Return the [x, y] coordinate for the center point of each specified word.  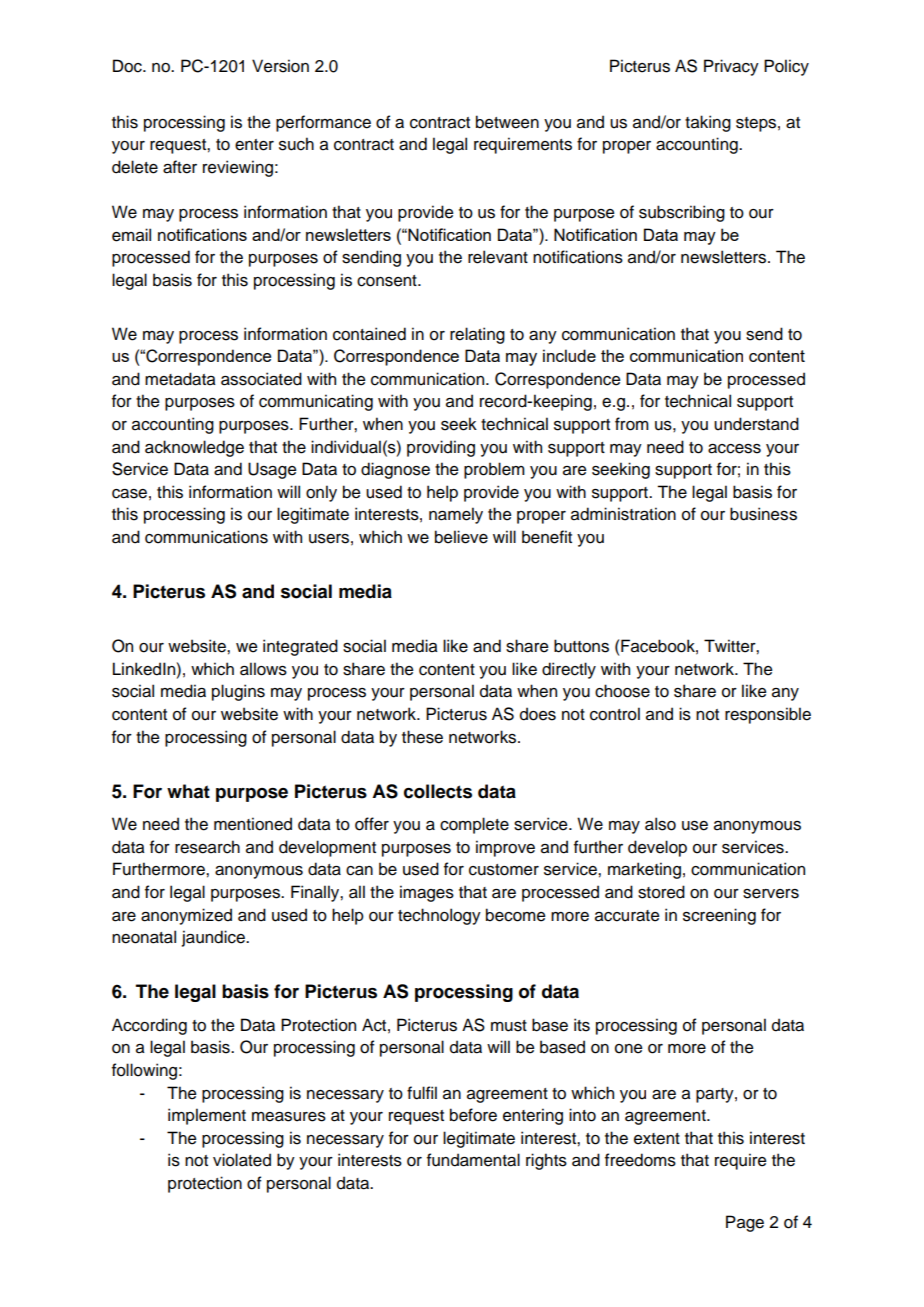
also [660, 824]
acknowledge [194, 448]
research [207, 847]
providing [441, 448]
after [180, 167]
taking [708, 123]
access [734, 449]
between [507, 122]
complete [474, 825]
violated [242, 1160]
